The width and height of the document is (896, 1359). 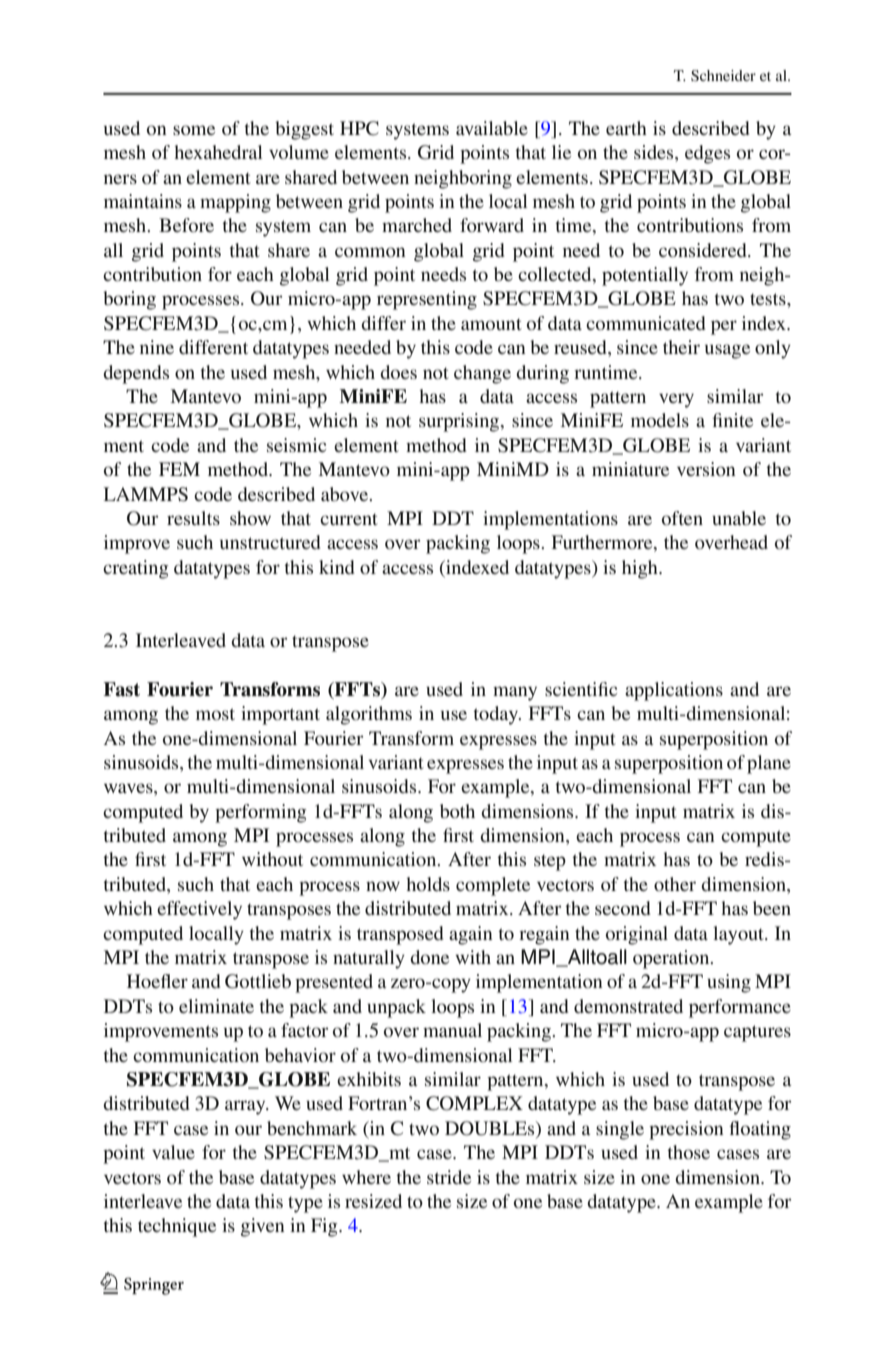 I want to click on effectively, so click(x=199, y=910).
